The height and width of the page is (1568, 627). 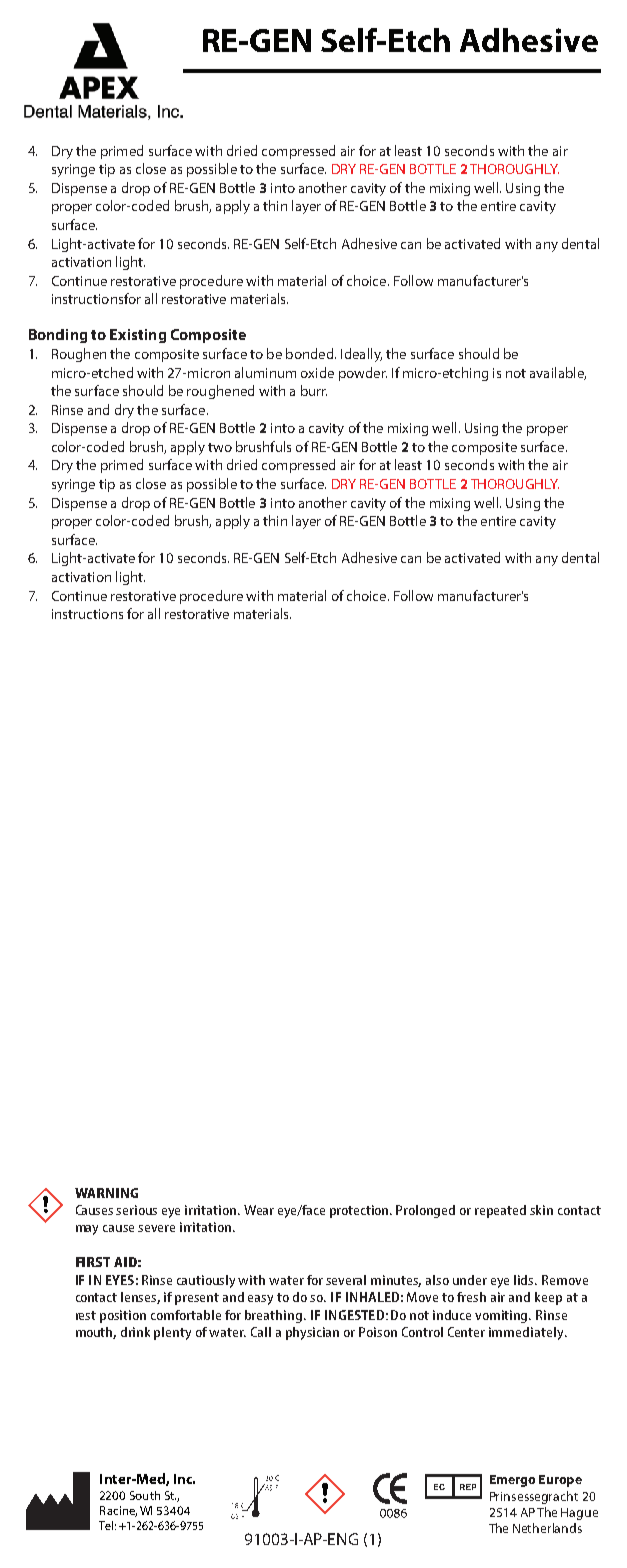 What do you see at coordinates (138, 336) in the page?
I see `Existing` at bounding box center [138, 336].
